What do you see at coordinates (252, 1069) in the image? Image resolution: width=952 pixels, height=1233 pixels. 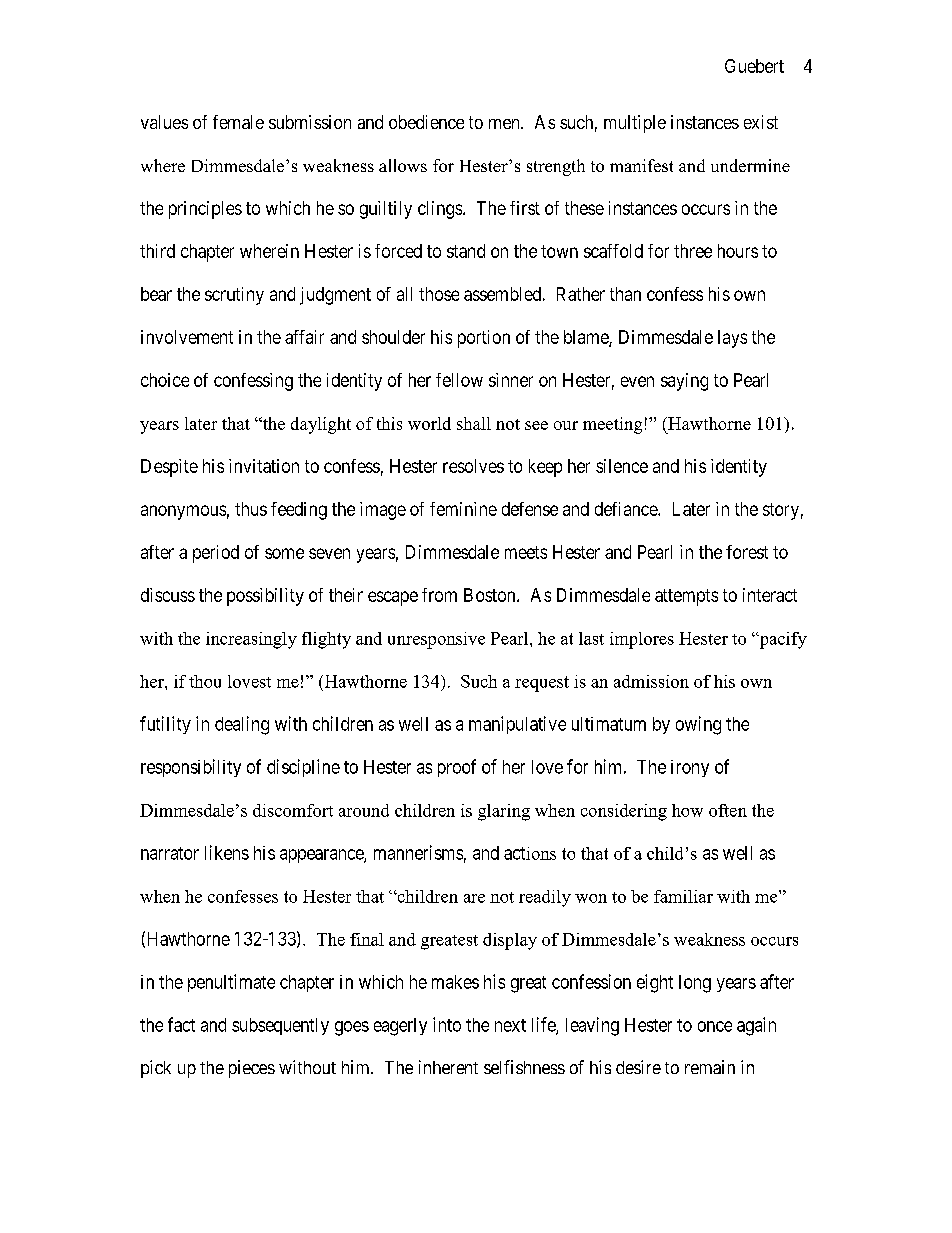 I see `pieces` at bounding box center [252, 1069].
